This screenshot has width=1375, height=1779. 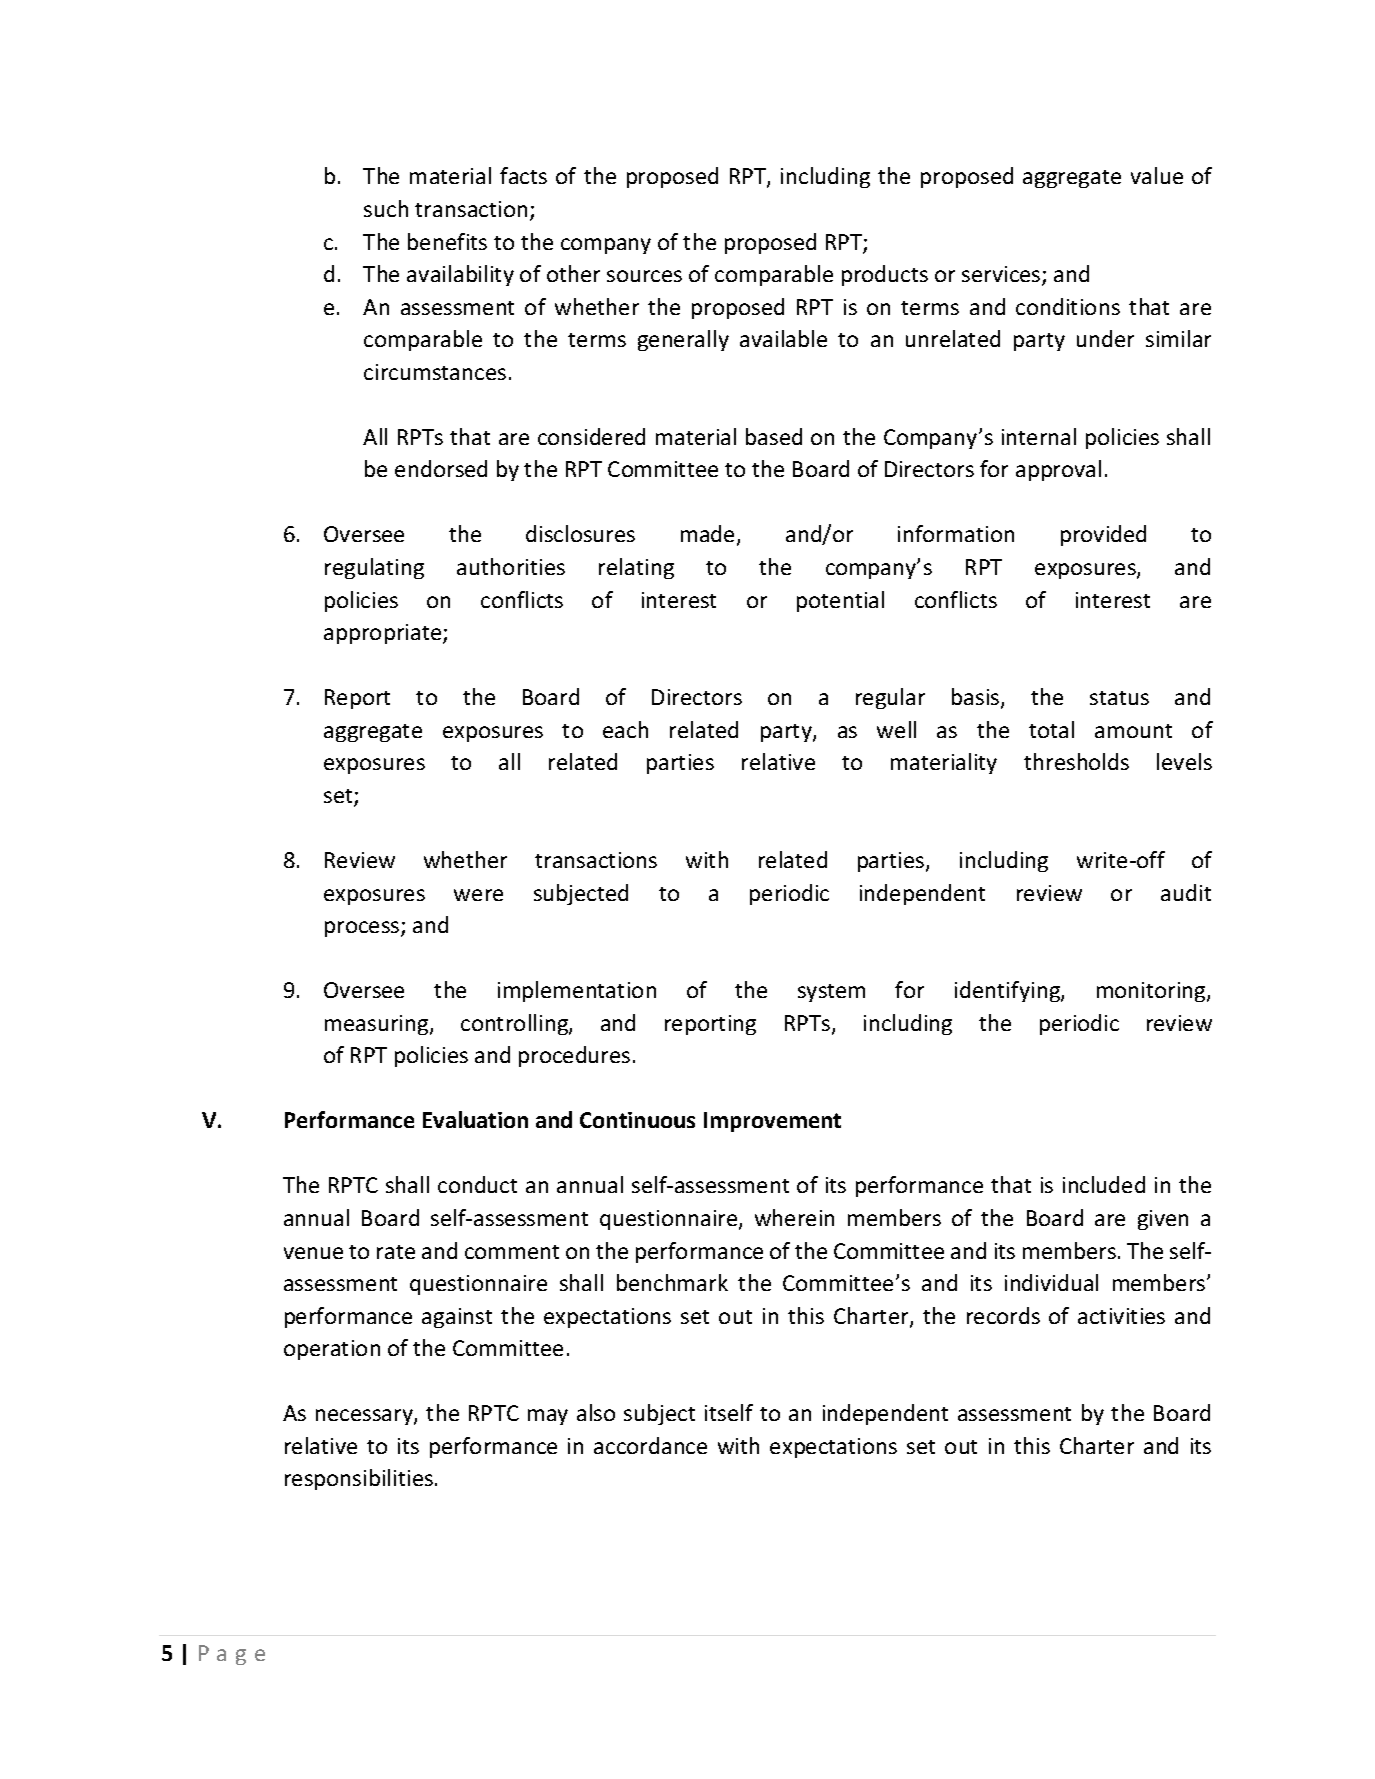 What do you see at coordinates (650, 1445) in the screenshot?
I see `accordance` at bounding box center [650, 1445].
